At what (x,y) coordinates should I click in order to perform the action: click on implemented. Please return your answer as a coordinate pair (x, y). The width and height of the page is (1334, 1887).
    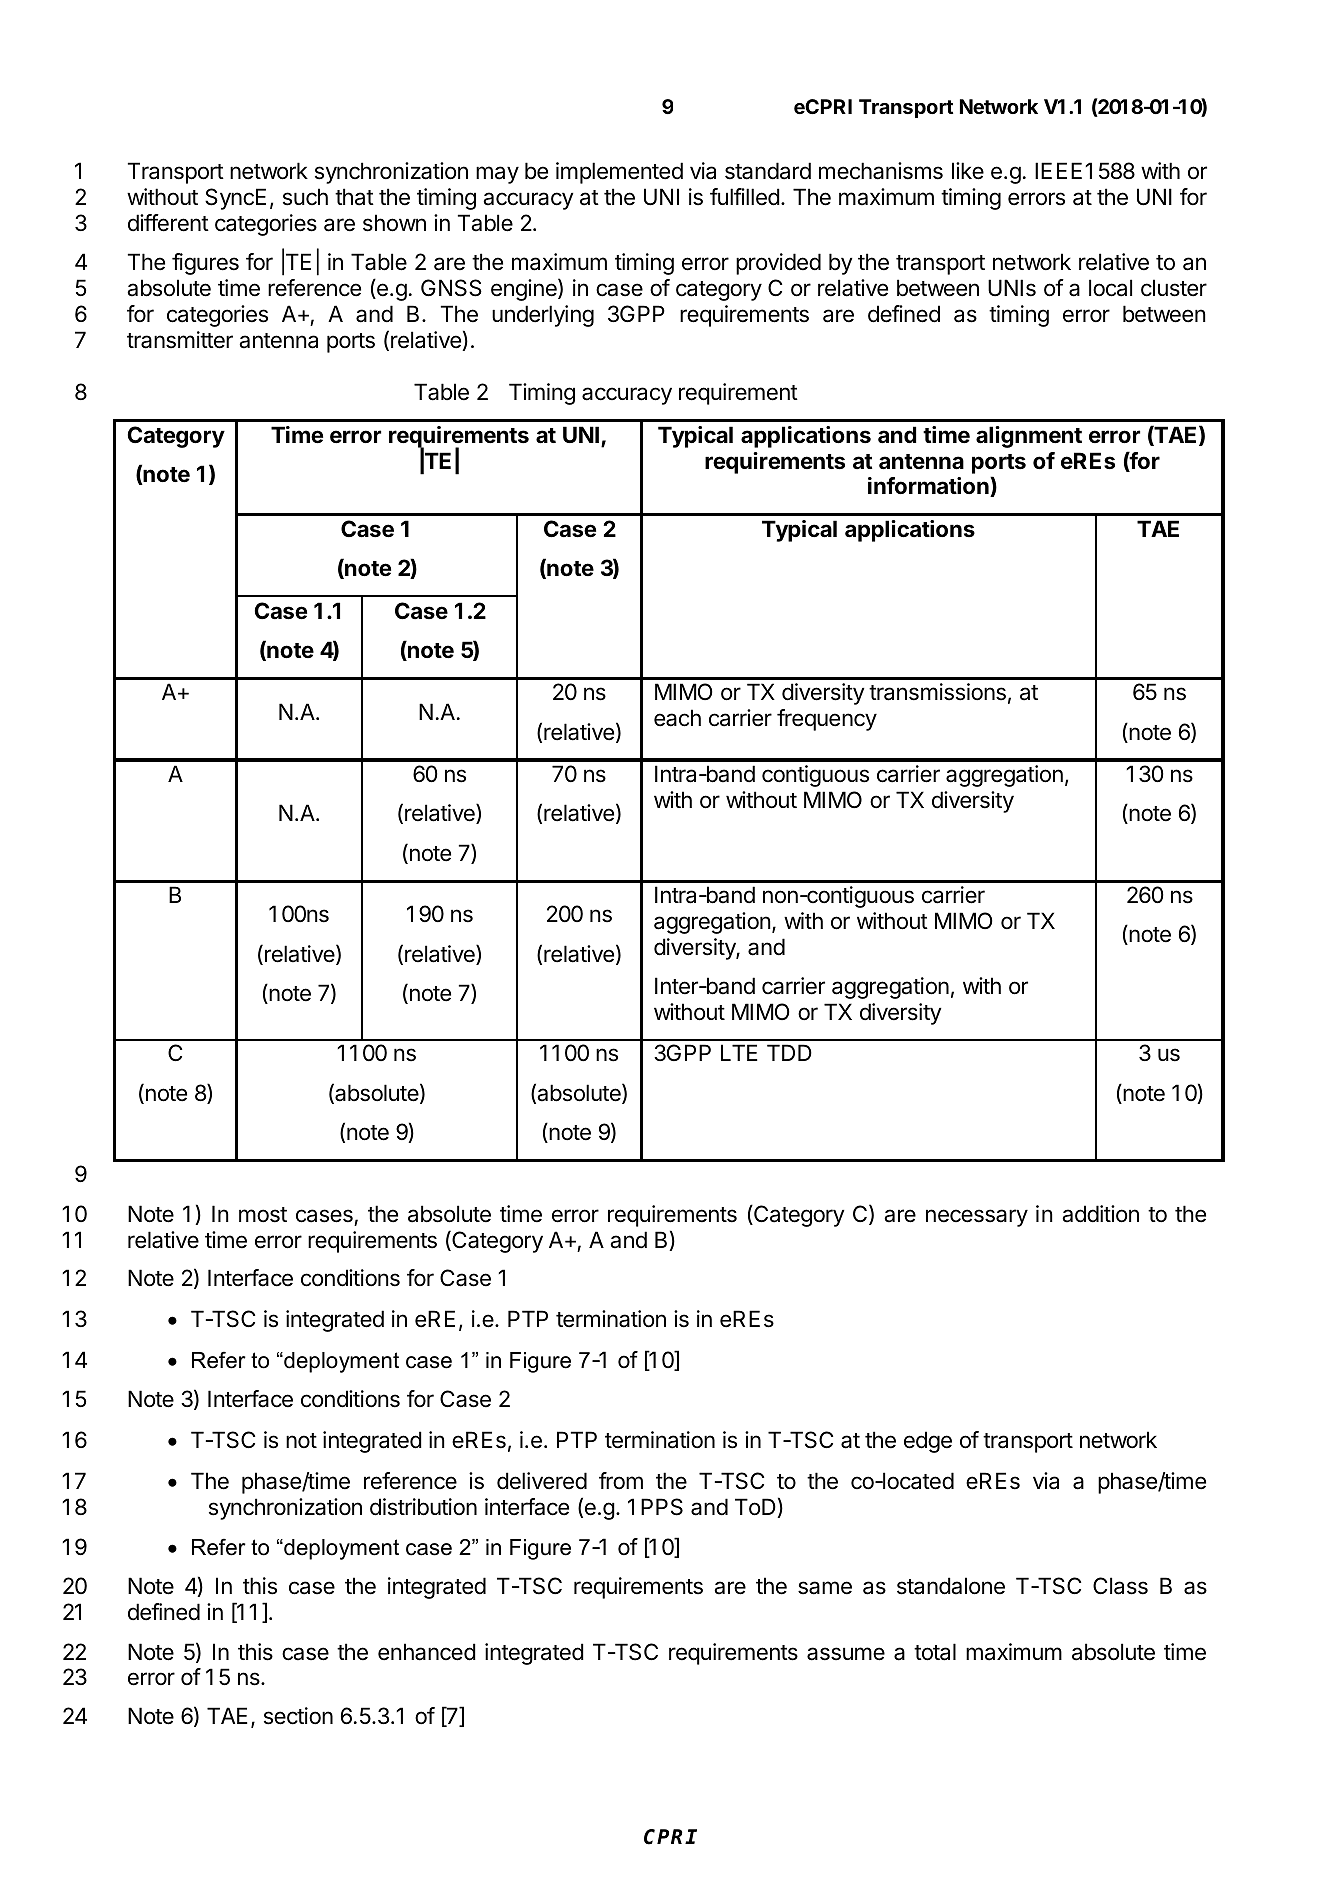
    Looking at the image, I should click on (619, 173).
